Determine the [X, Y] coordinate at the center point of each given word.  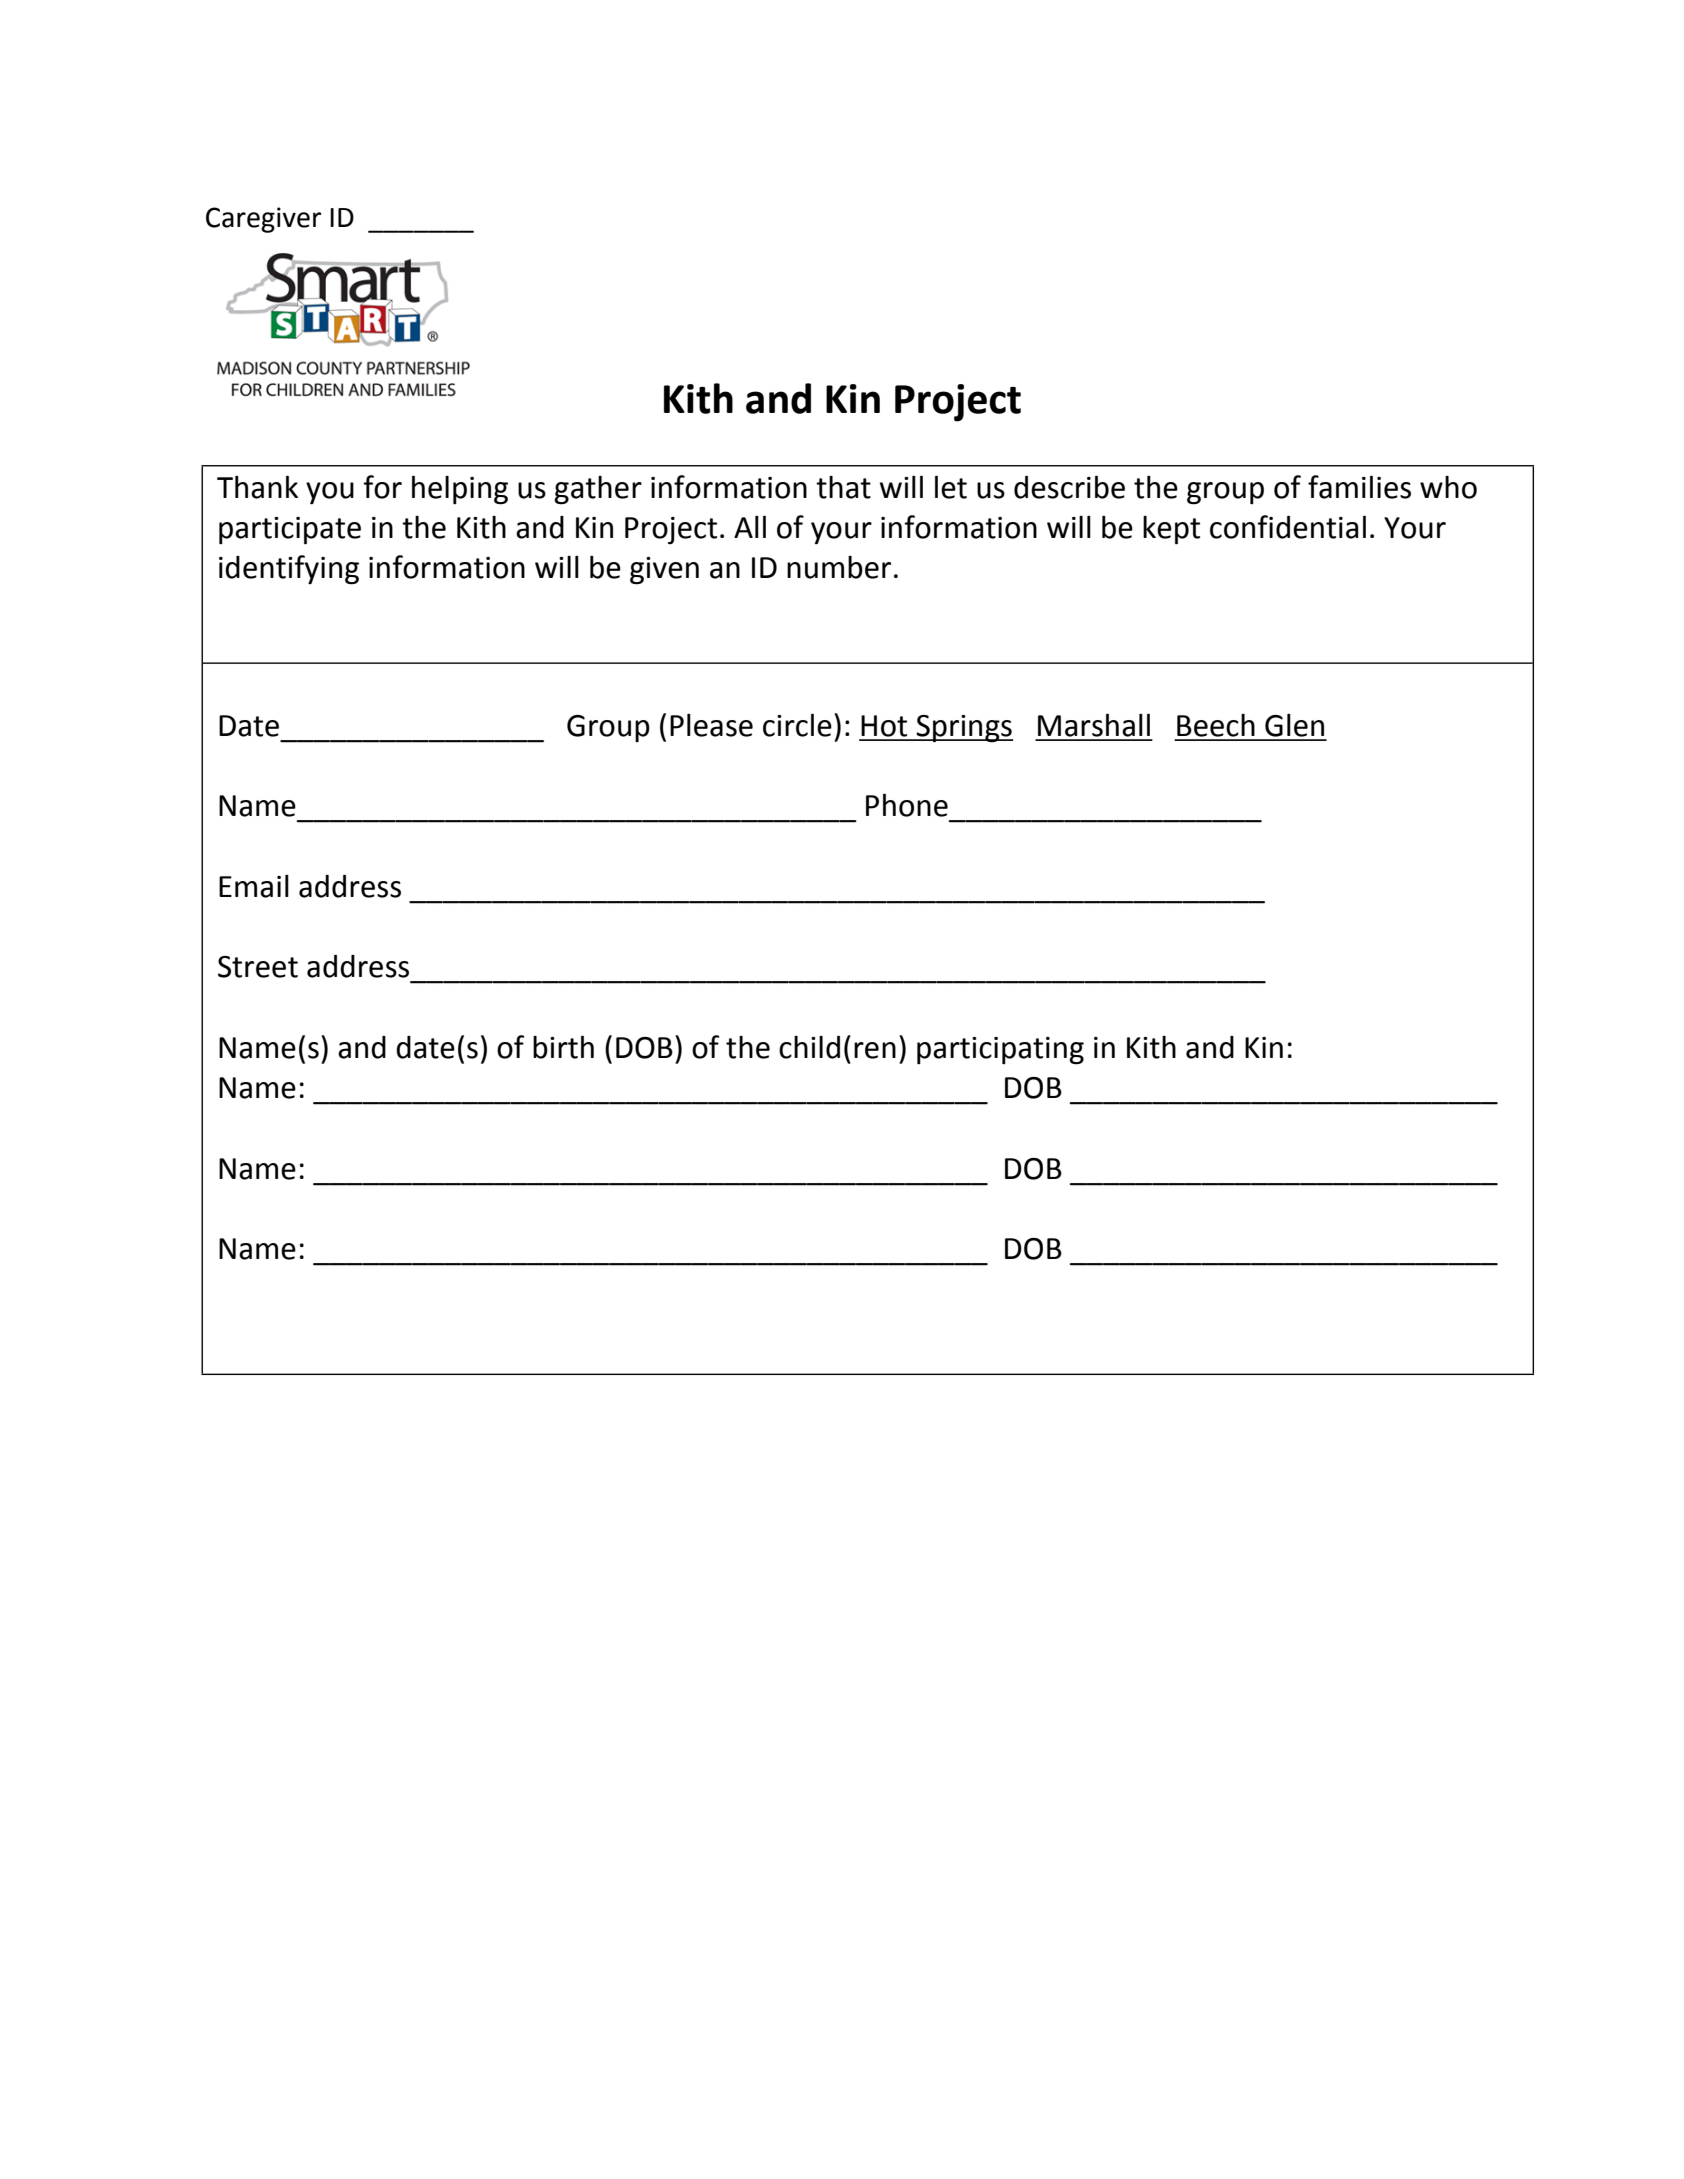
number [839, 567]
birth [563, 1047]
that [843, 487]
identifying [289, 570]
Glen [1294, 725]
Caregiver [263, 220]
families [1359, 487]
